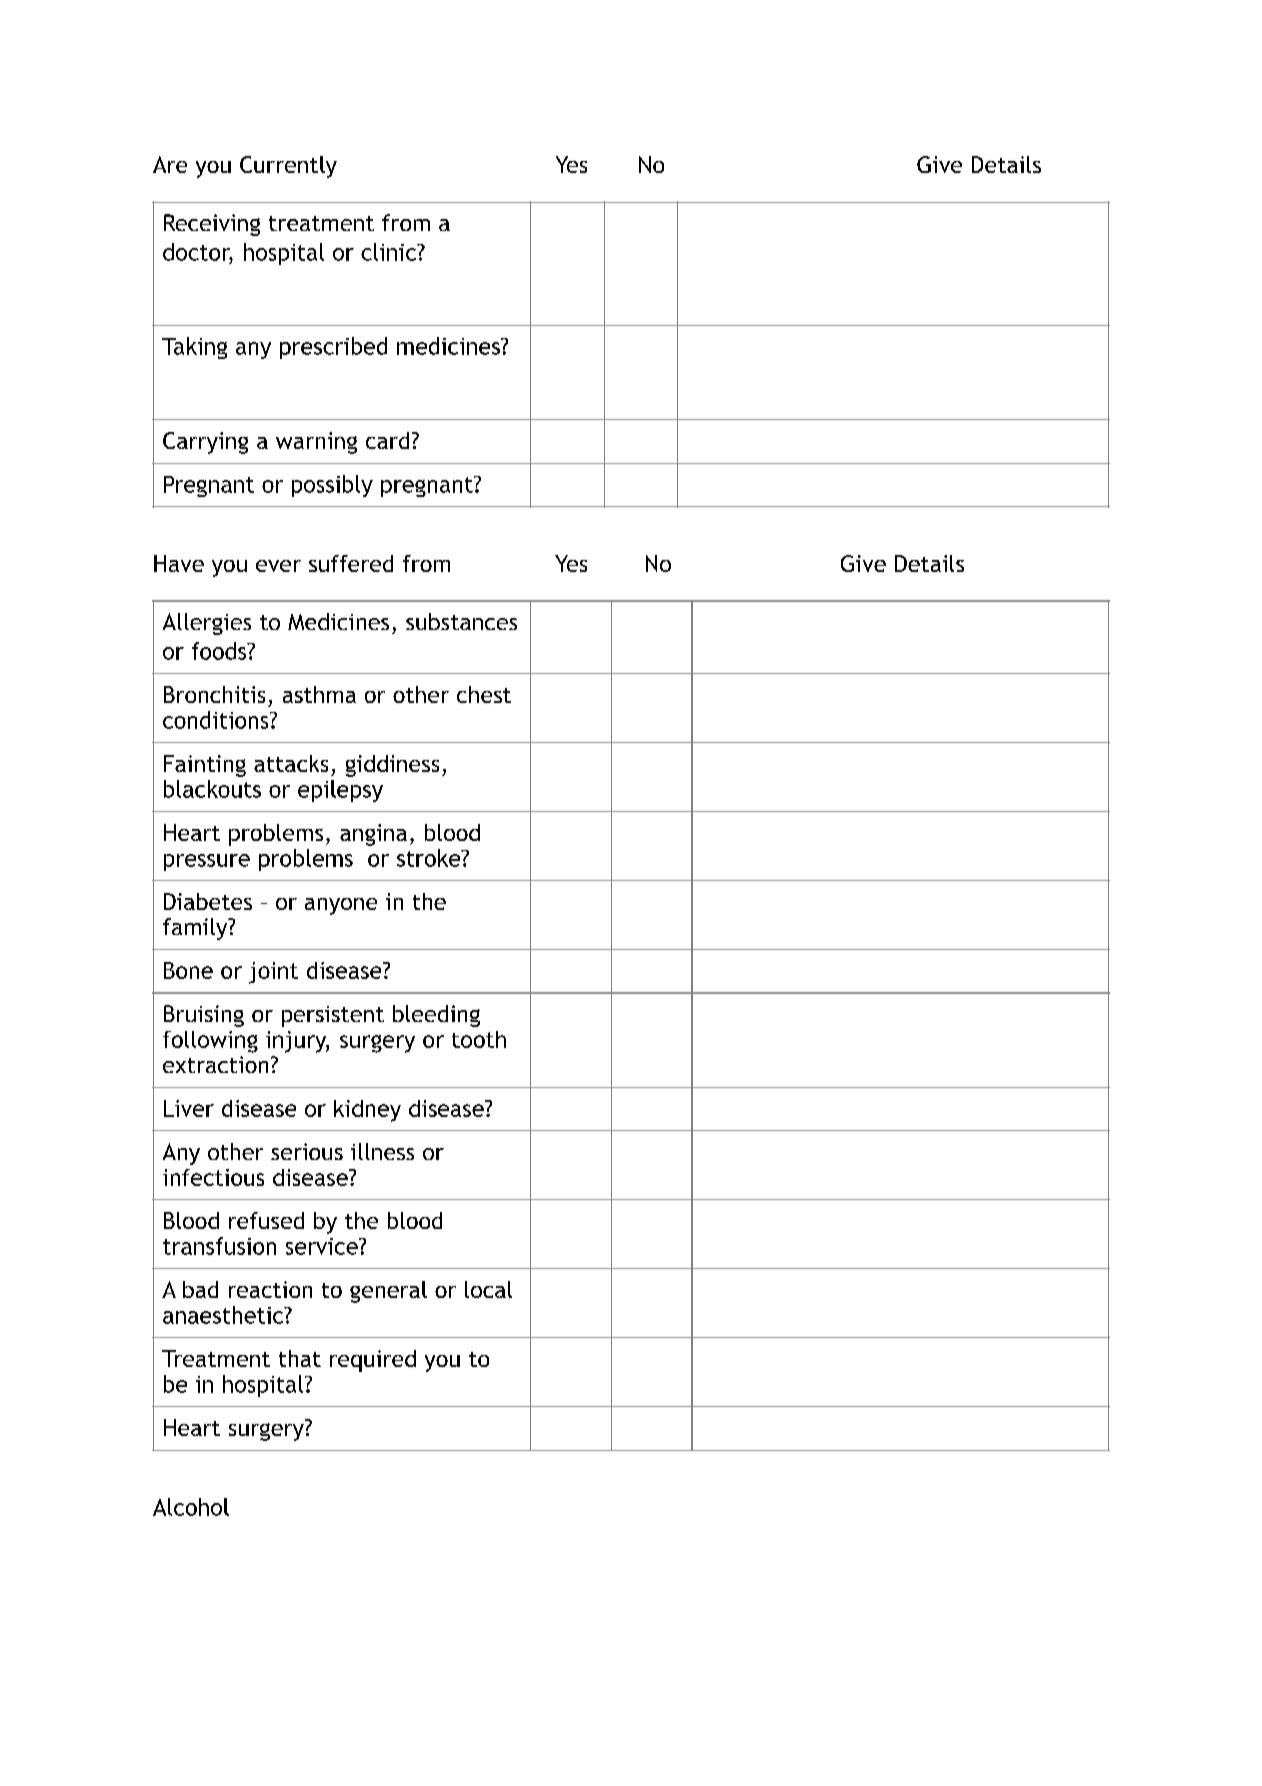 The width and height of the image is (1262, 1786). I want to click on Currently, so click(288, 167).
